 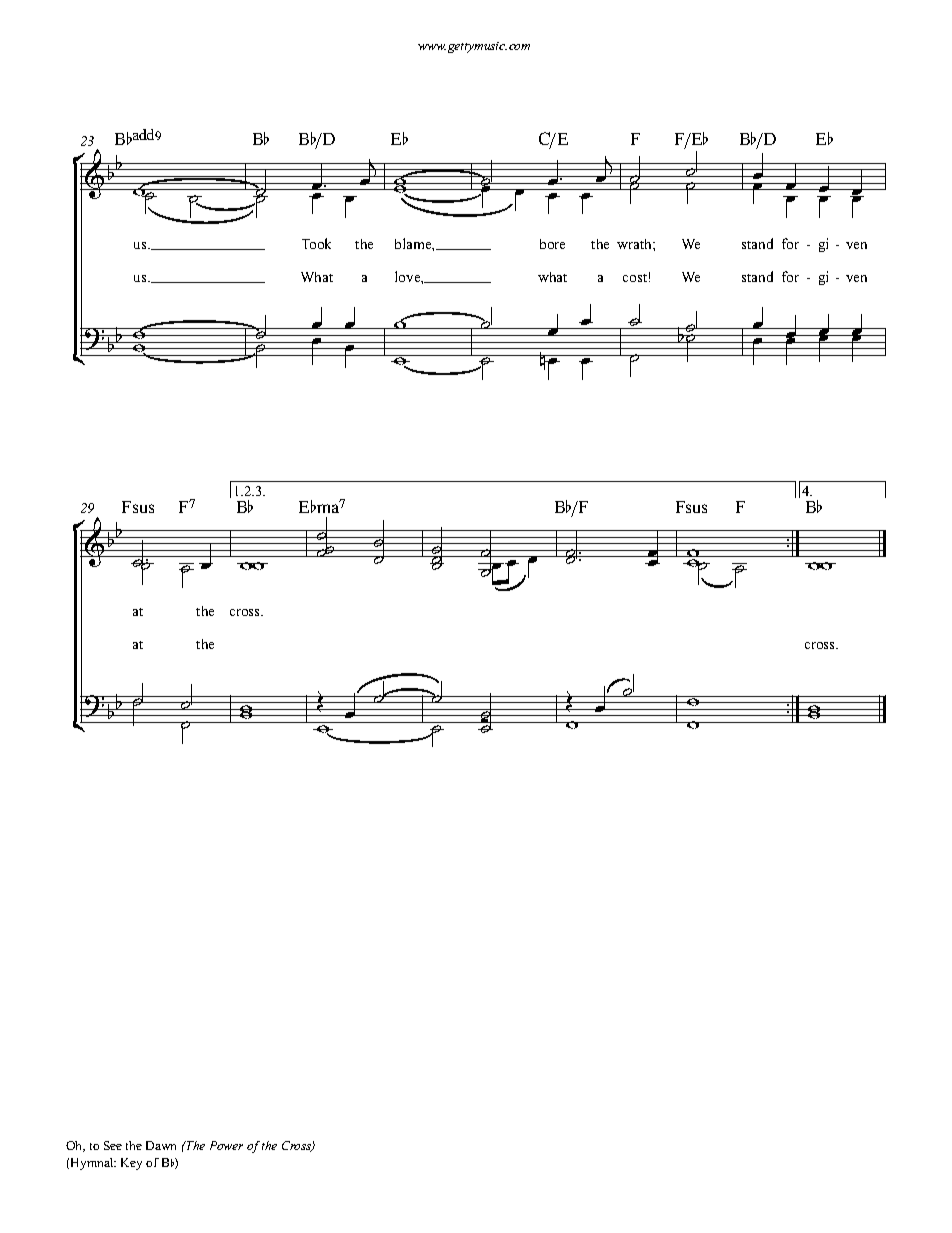 I want to click on Took, so click(x=316, y=243).
